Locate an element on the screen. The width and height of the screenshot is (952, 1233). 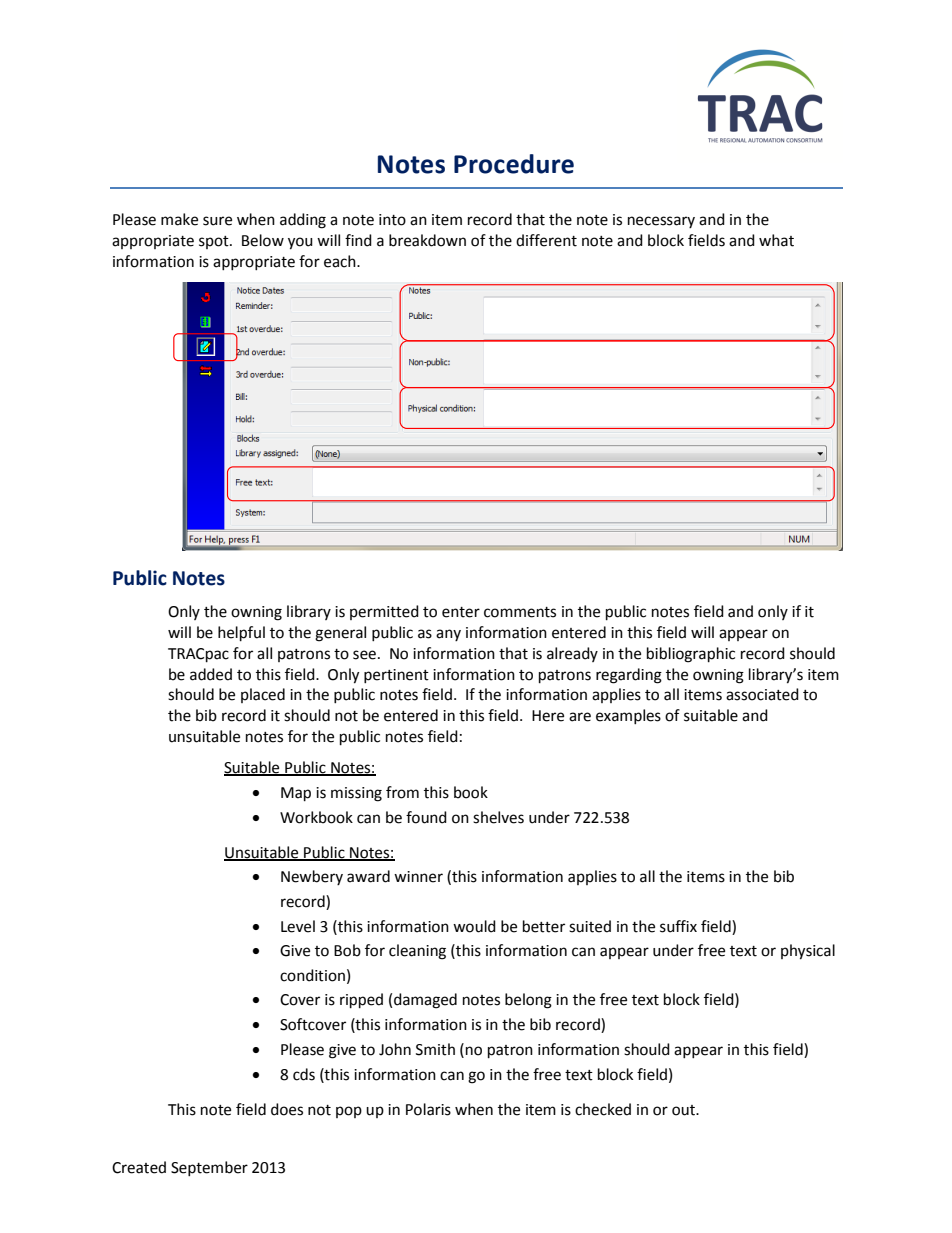
helpful is located at coordinates (241, 634).
